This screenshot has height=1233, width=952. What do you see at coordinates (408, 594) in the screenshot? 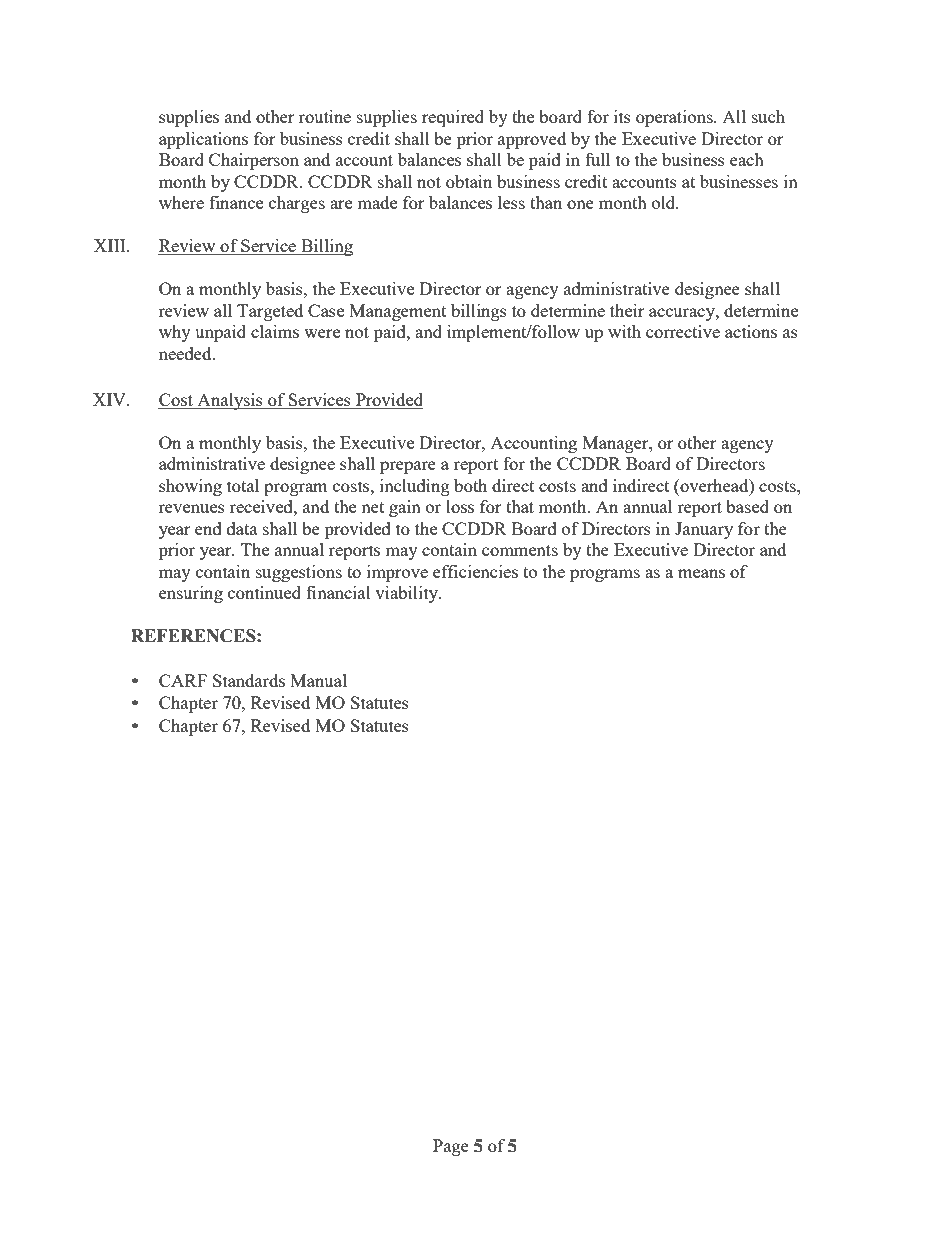
I see `viability` at bounding box center [408, 594].
